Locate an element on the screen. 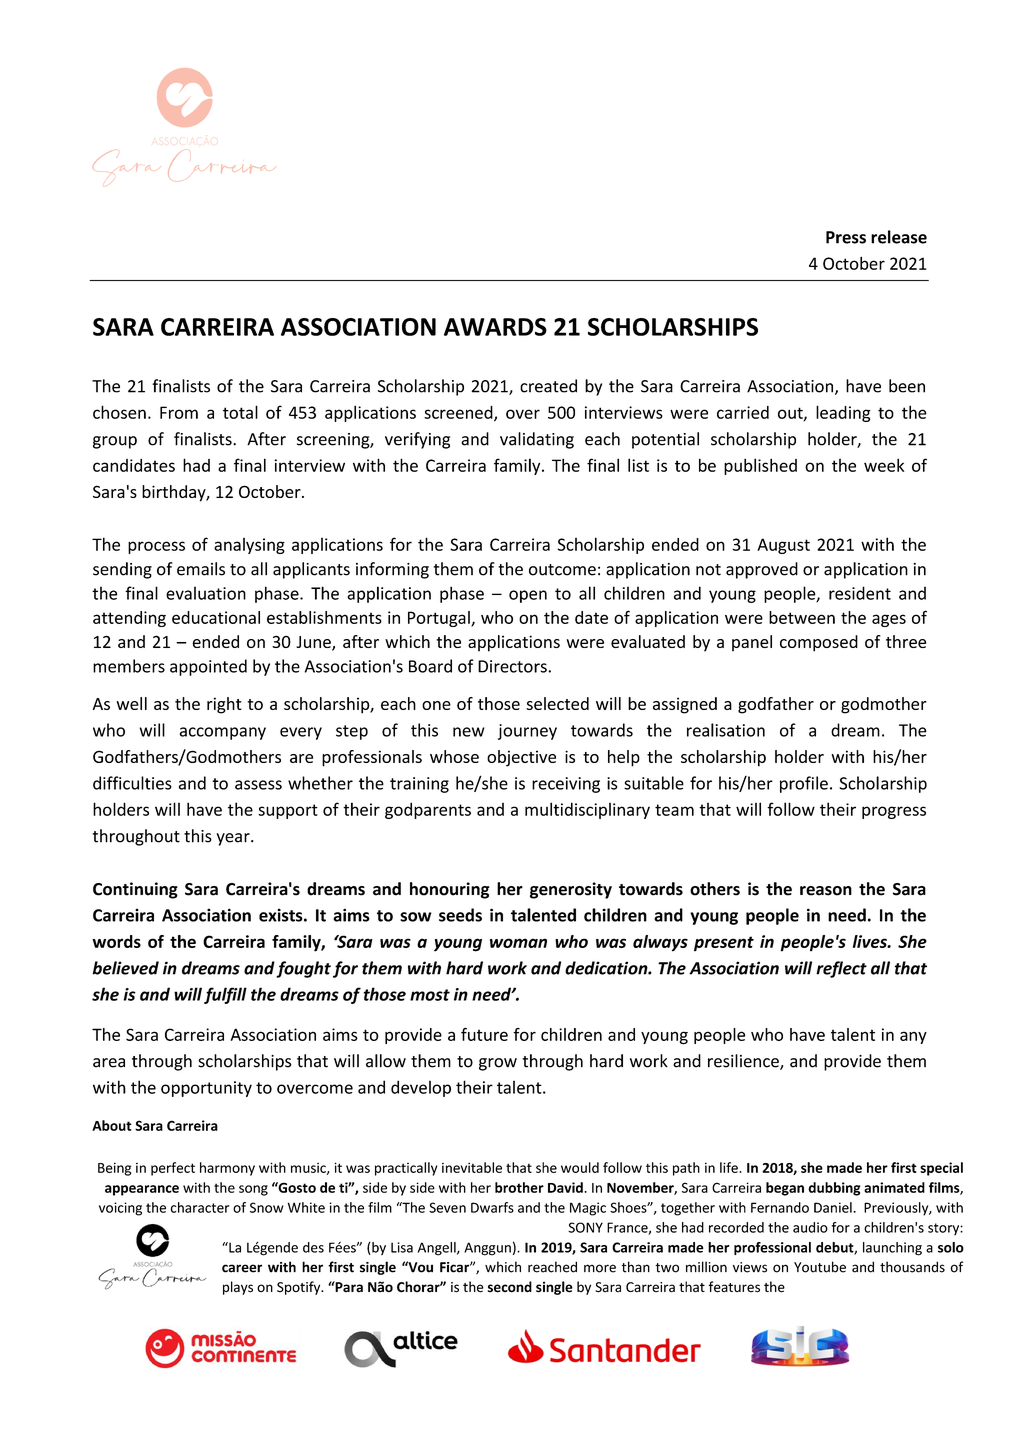 This screenshot has height=1440, width=1019. second is located at coordinates (510, 1287).
